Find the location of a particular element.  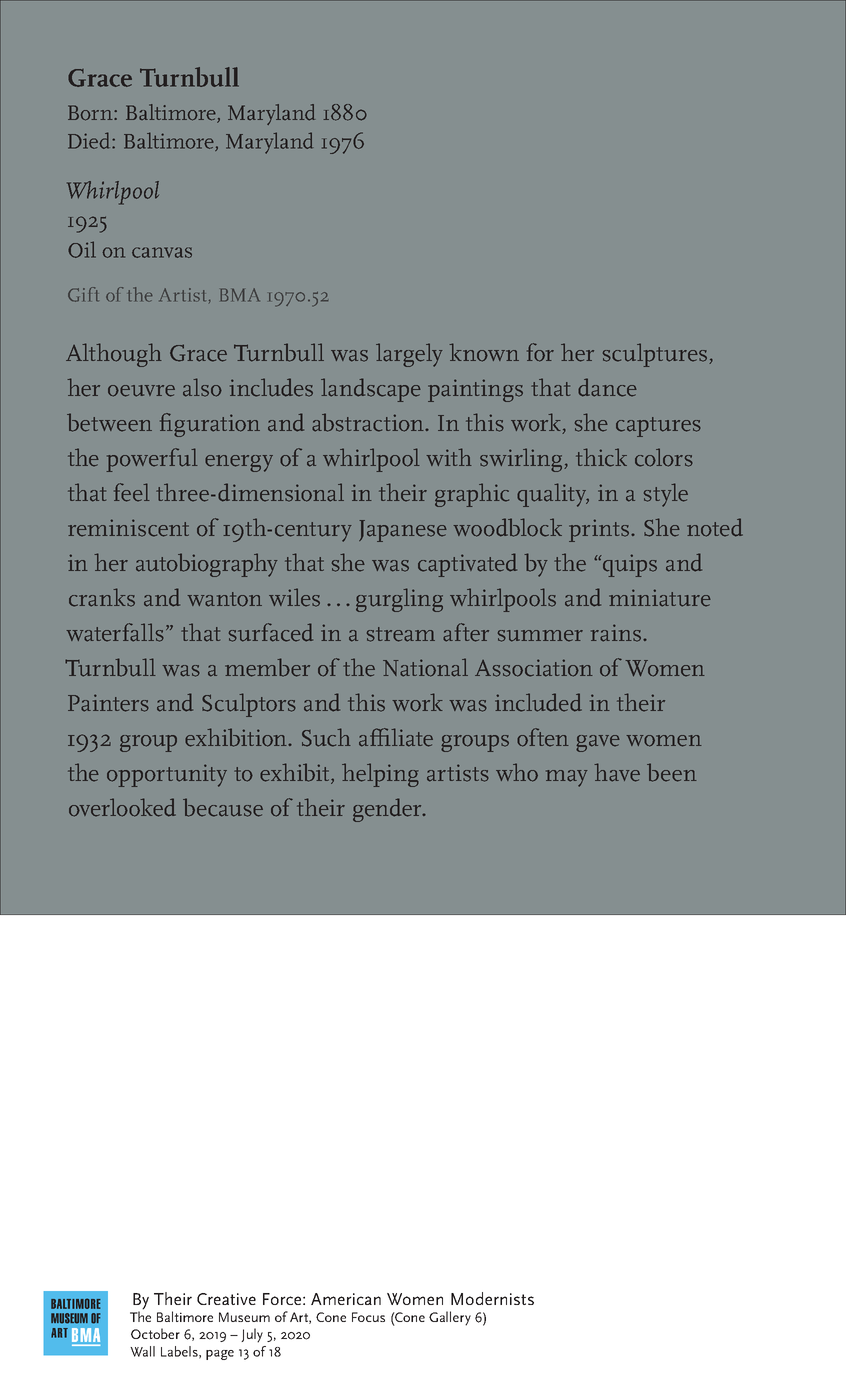

gender is located at coordinates (388, 810).
